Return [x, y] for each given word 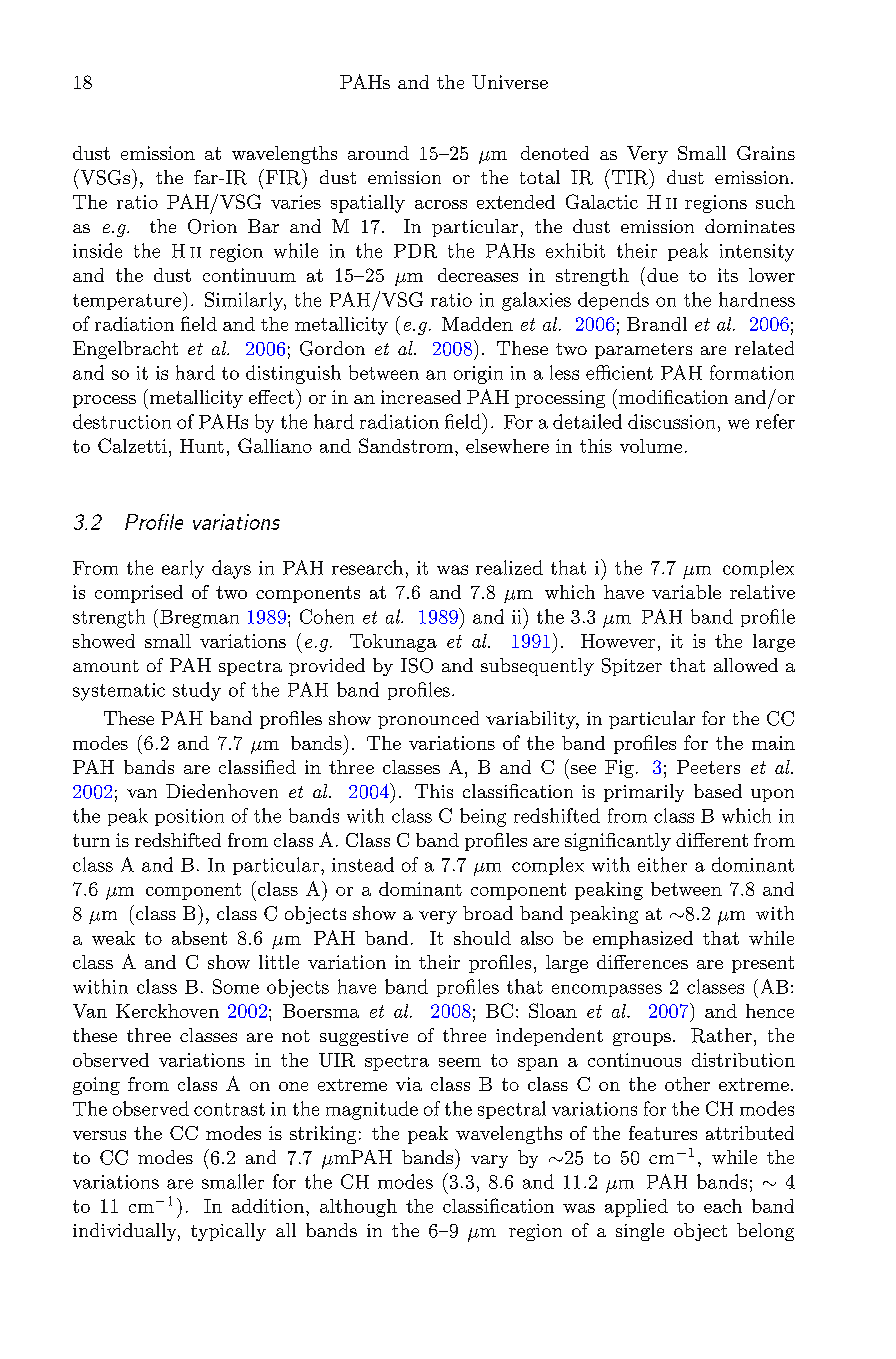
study [197, 691]
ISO [417, 665]
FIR [283, 177]
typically [228, 1232]
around [378, 153]
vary [489, 1161]
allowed [746, 665]
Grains [766, 153]
